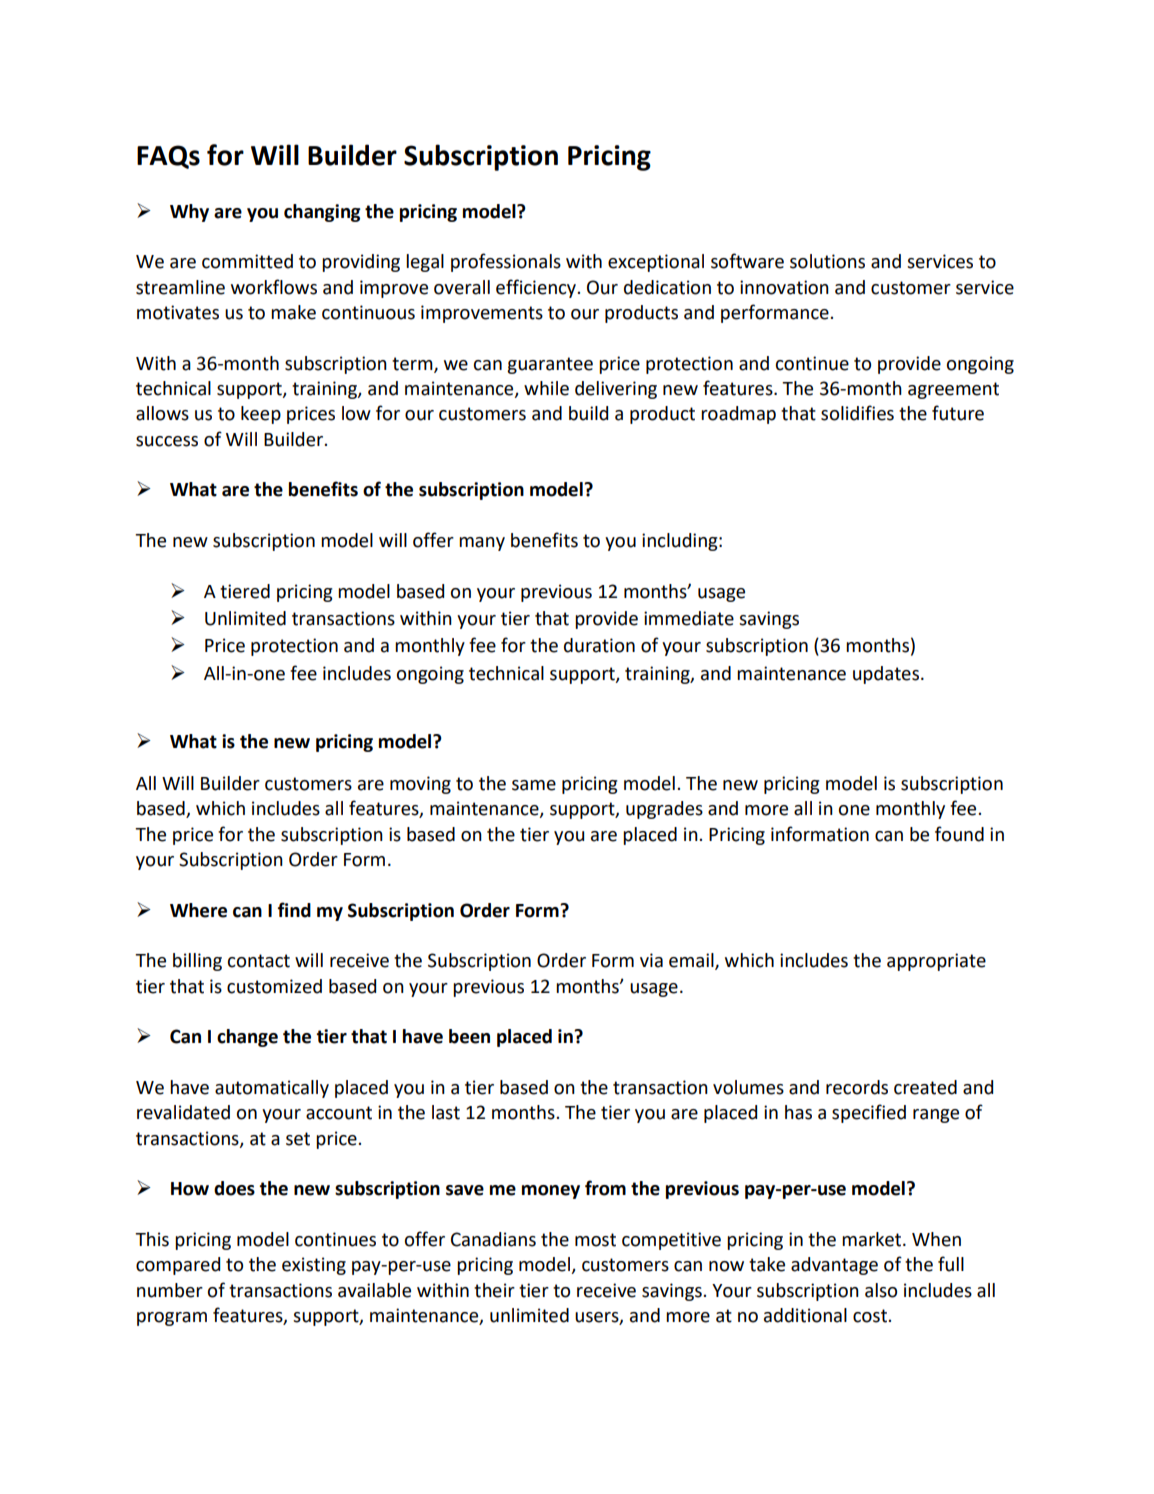 Image resolution: width=1154 pixels, height=1494 pixels. What do you see at coordinates (651, 960) in the screenshot?
I see `via` at bounding box center [651, 960].
